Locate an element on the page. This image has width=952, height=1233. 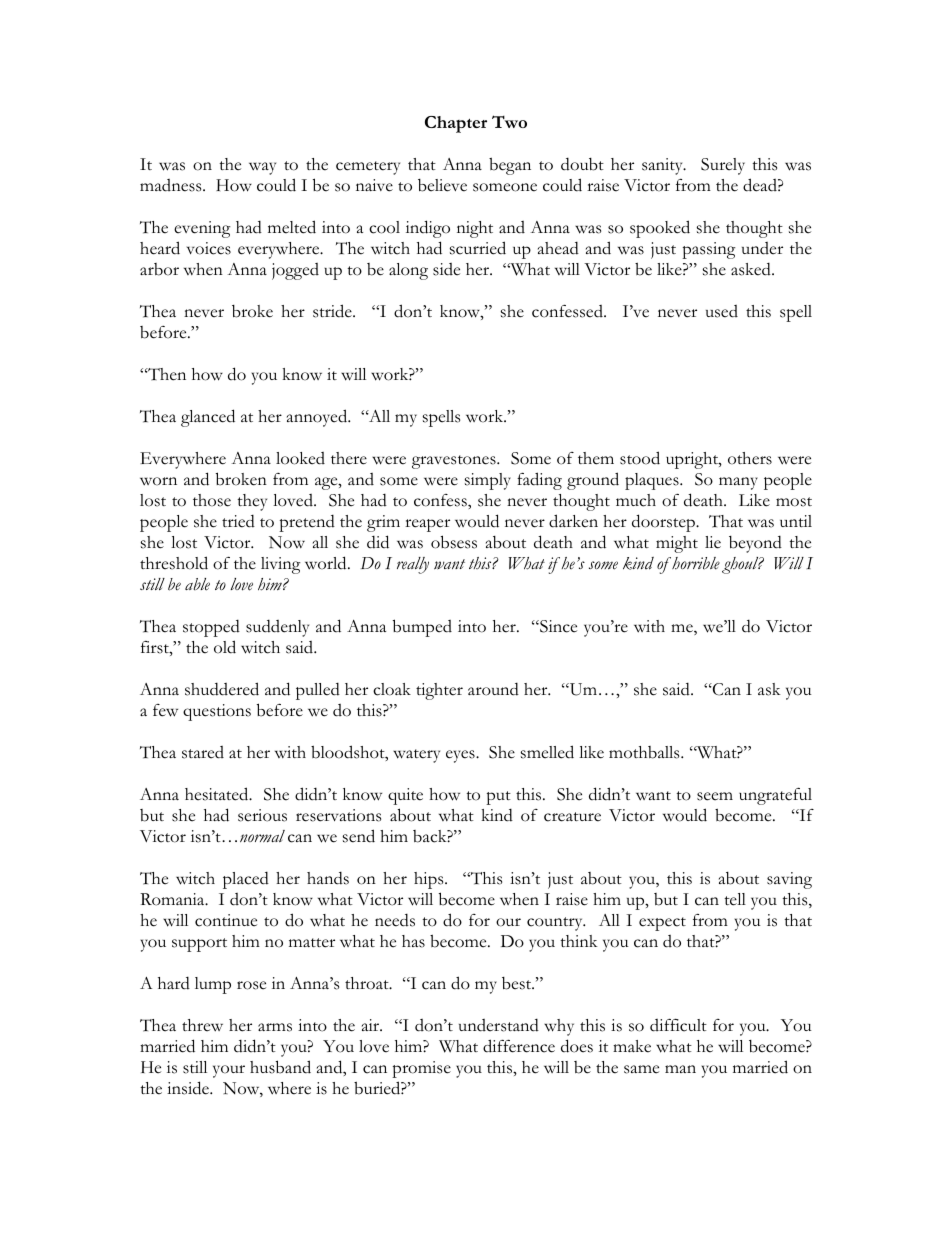
eyes is located at coordinates (461, 756).
